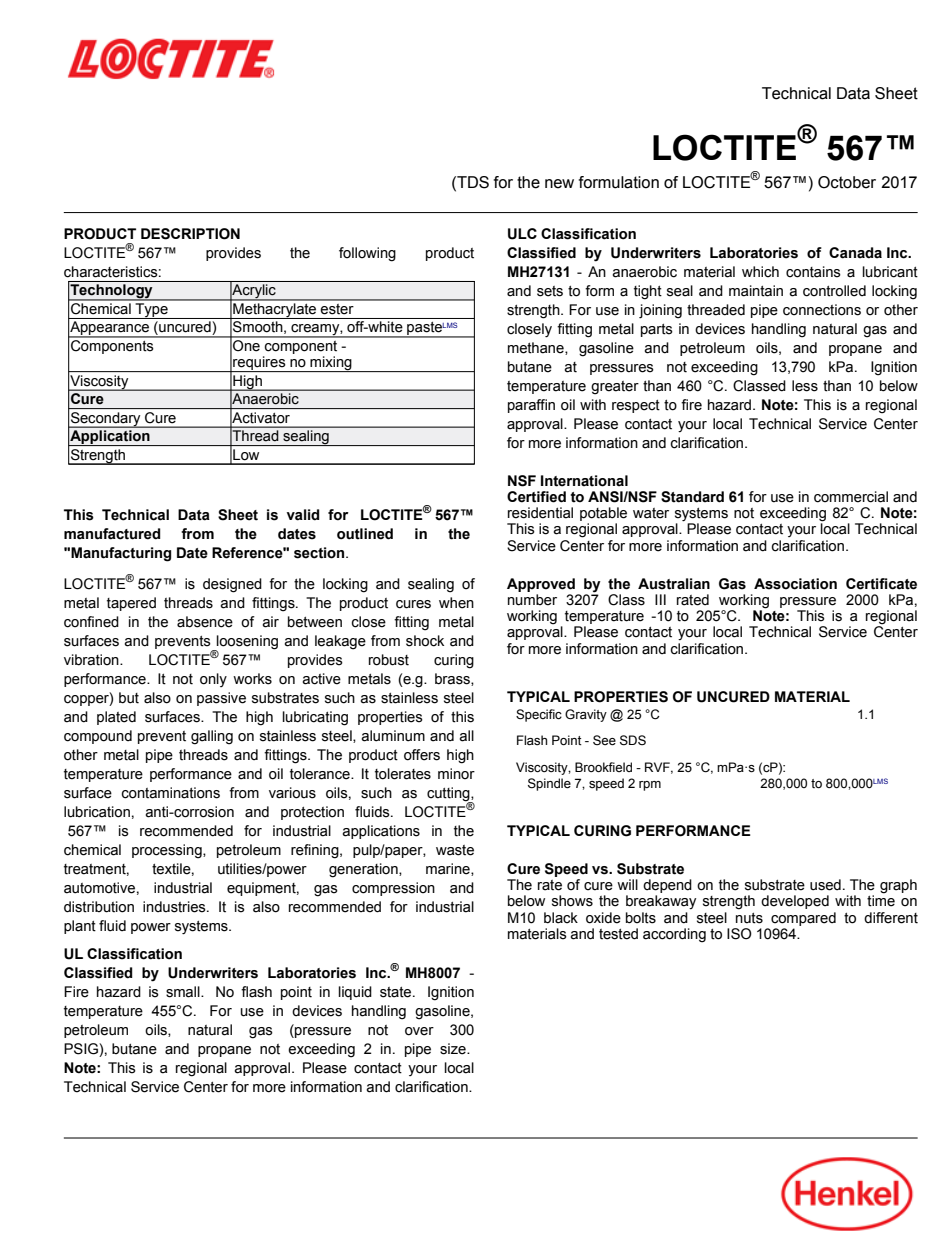  What do you see at coordinates (205, 622) in the document?
I see `absence` at bounding box center [205, 622].
